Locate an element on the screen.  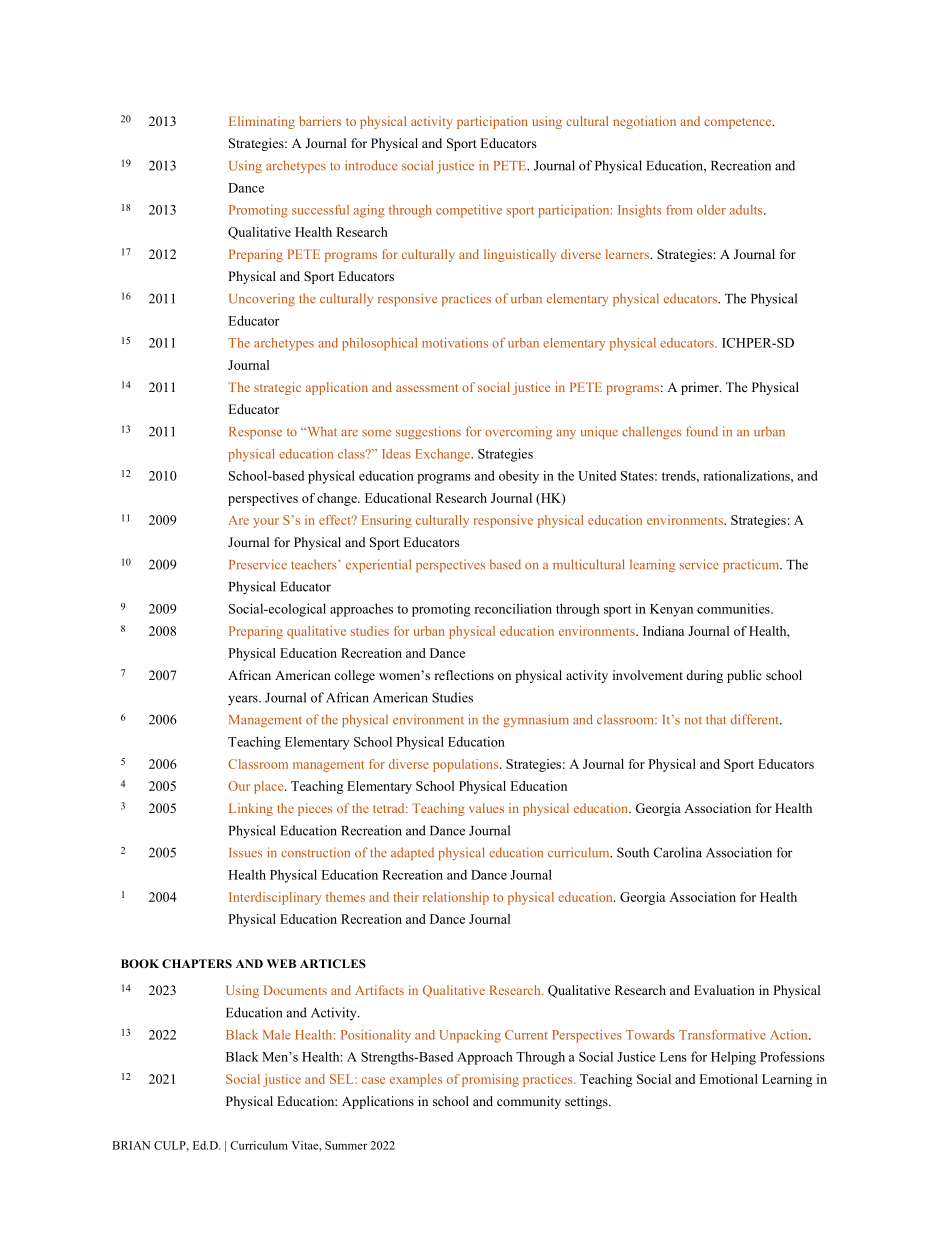
communities is located at coordinates (734, 608).
